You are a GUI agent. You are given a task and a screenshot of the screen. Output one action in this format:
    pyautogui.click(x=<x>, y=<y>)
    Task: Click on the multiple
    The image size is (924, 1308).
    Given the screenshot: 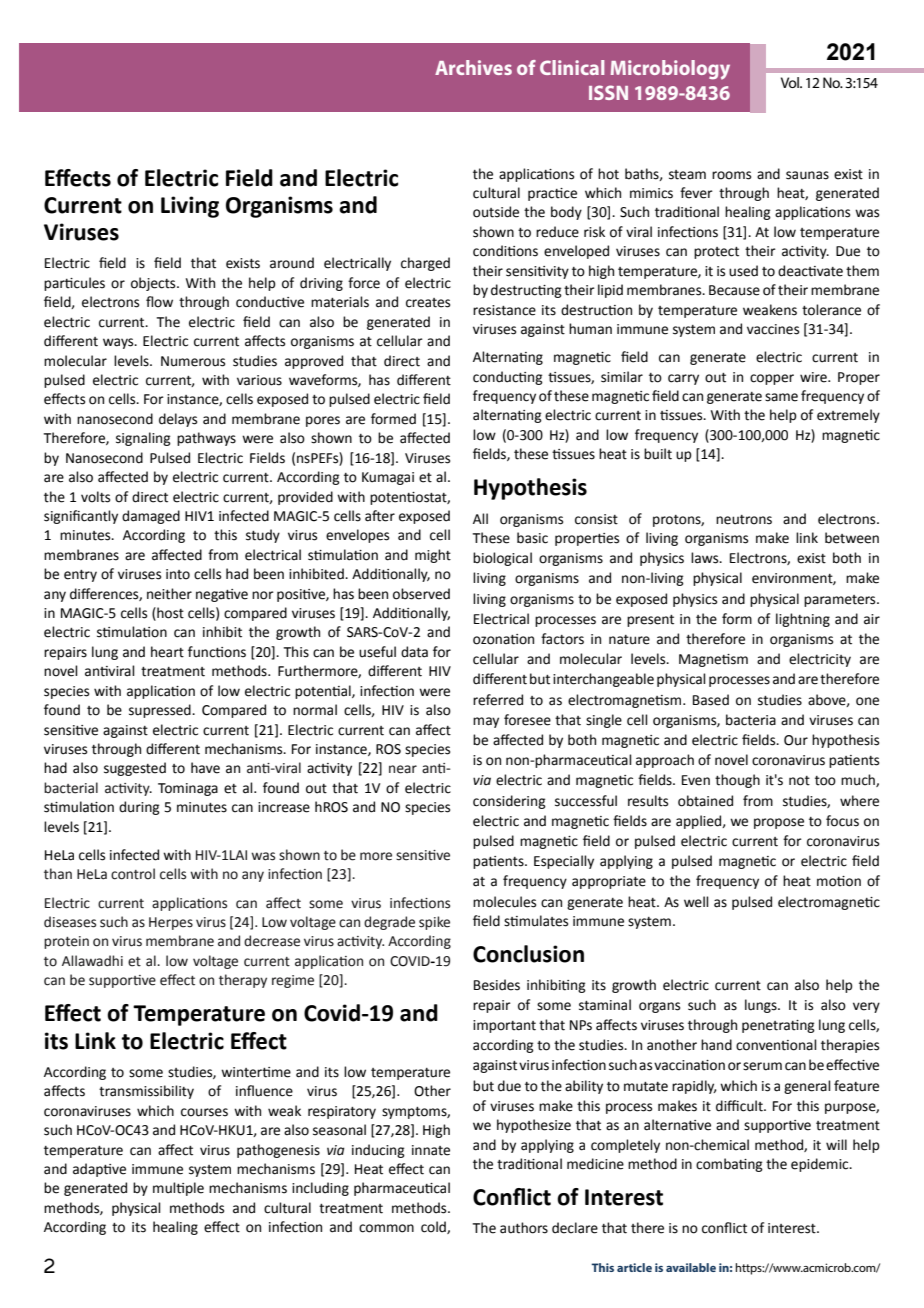 What is the action you would take?
    pyautogui.click(x=178, y=1189)
